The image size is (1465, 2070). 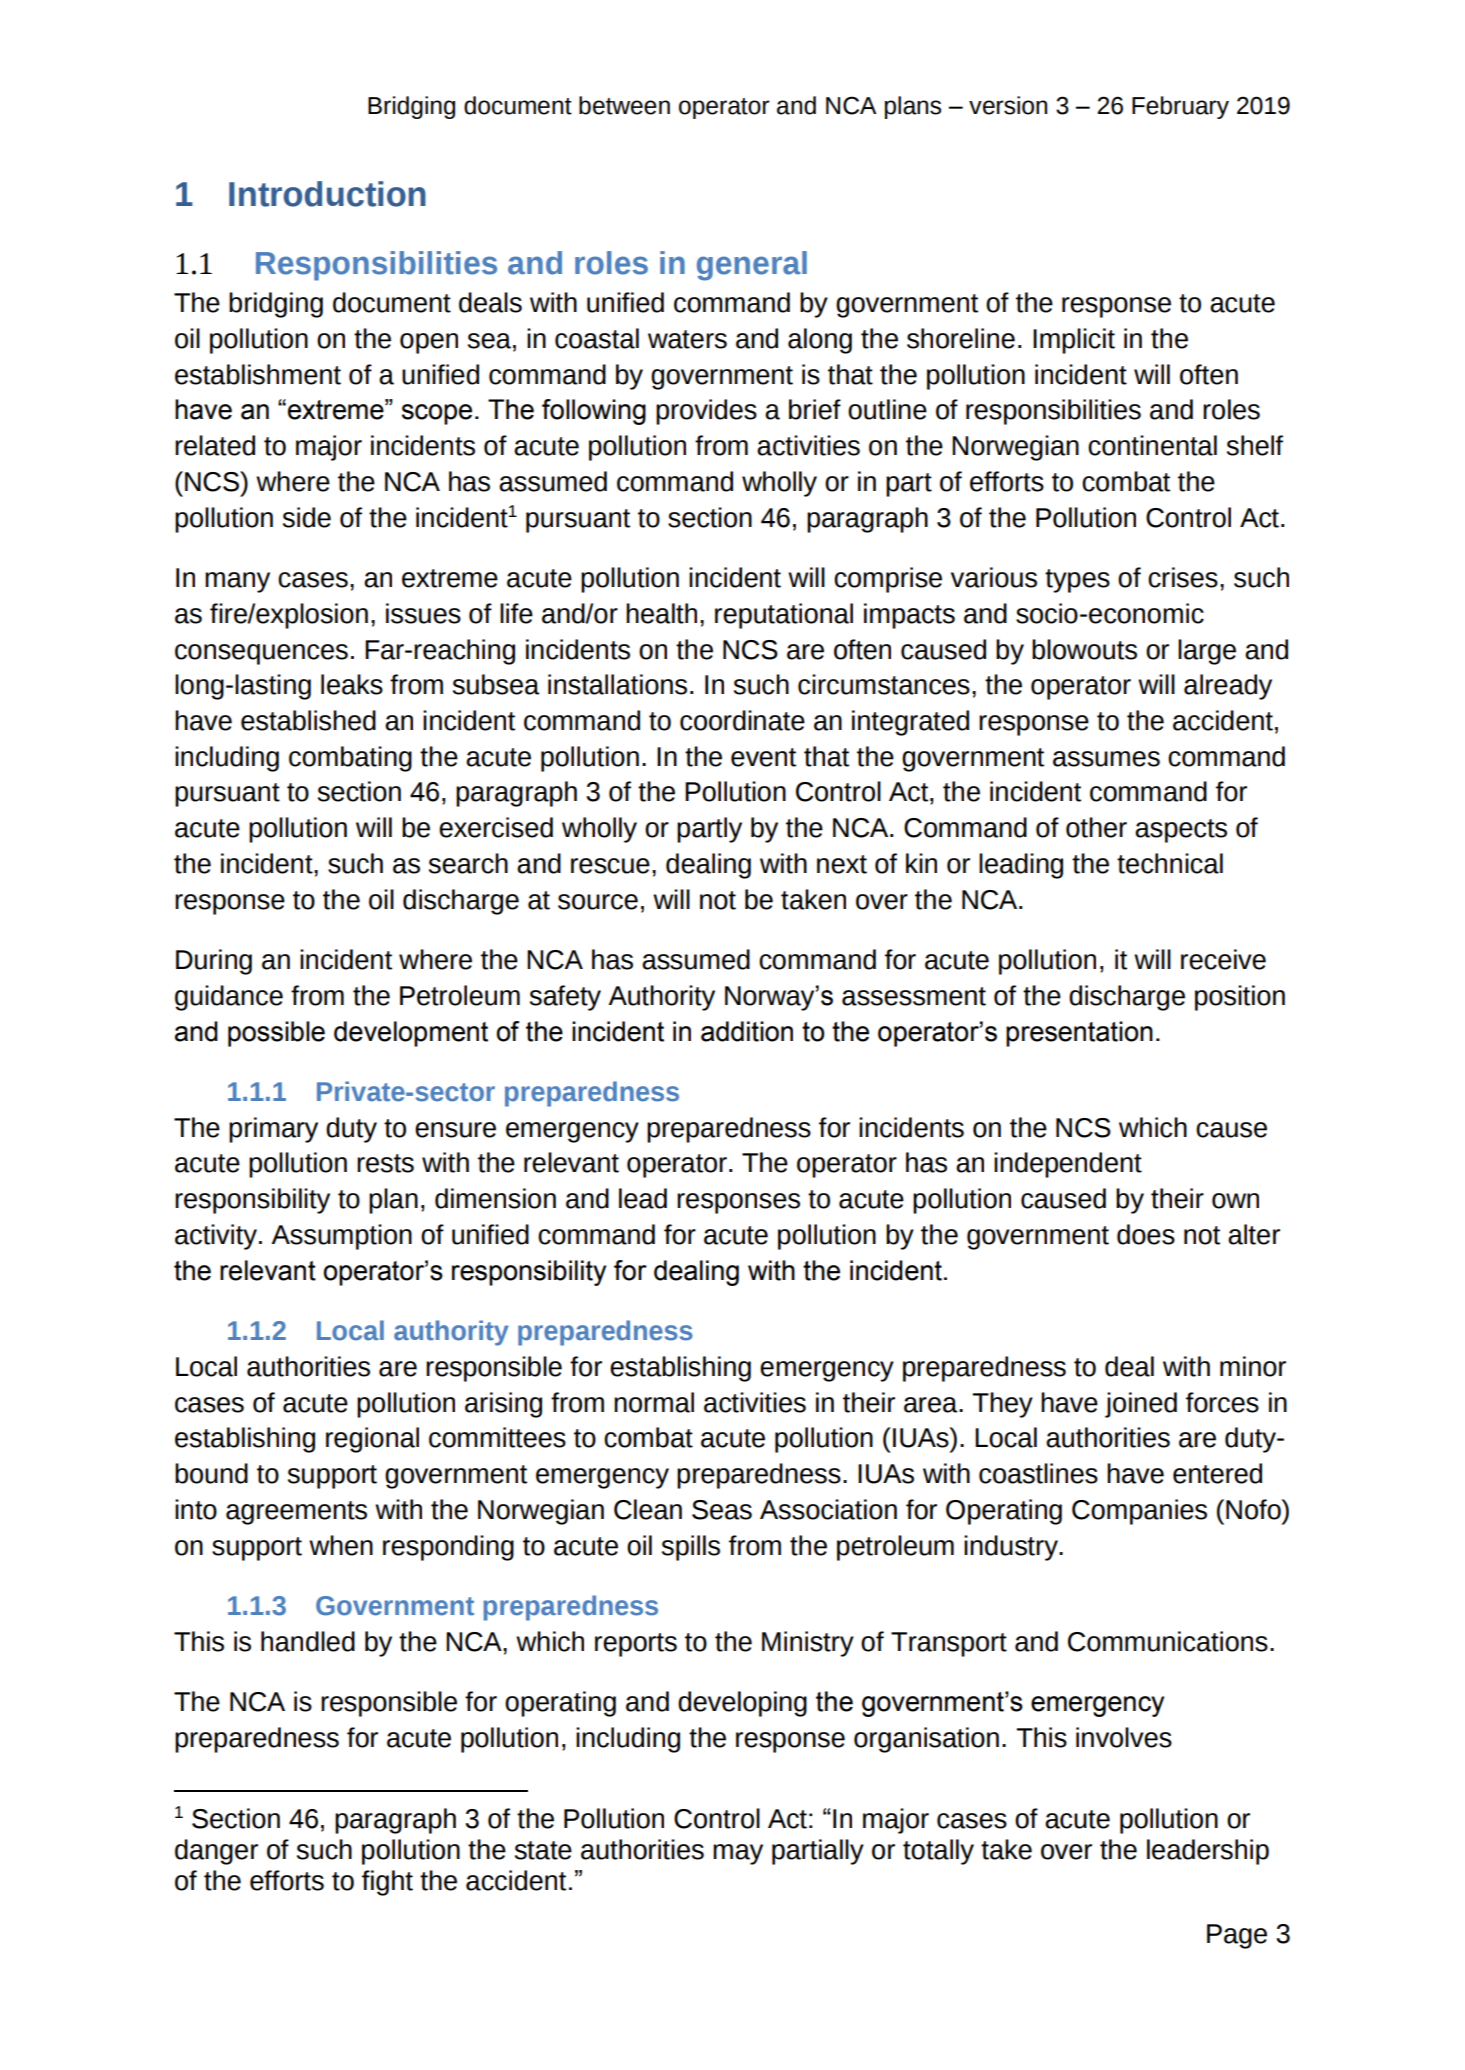 What do you see at coordinates (276, 1034) in the screenshot?
I see `possible` at bounding box center [276, 1034].
